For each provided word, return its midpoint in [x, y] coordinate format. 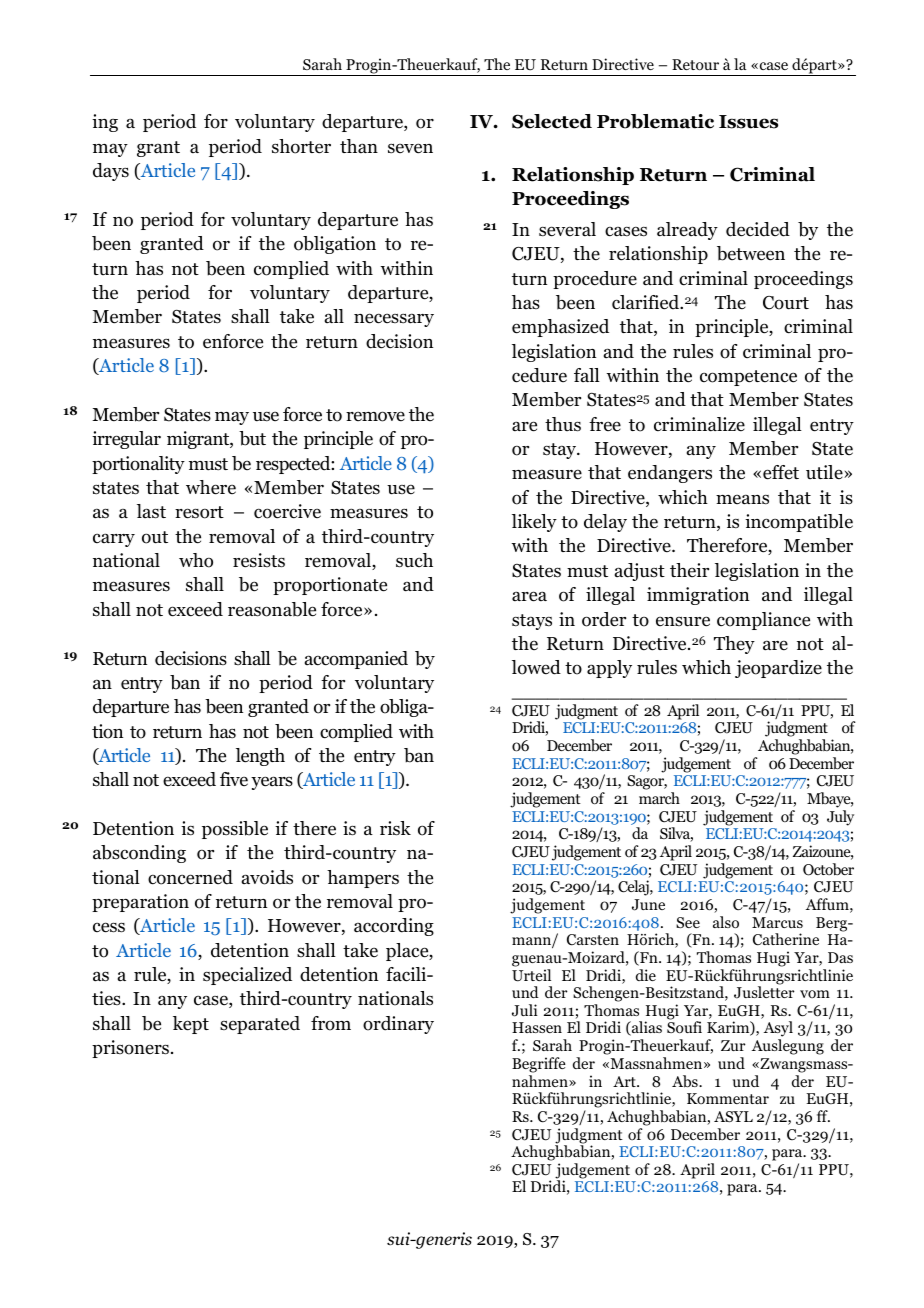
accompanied [356, 660]
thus [563, 424]
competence [748, 378]
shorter [301, 146]
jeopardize [778, 669]
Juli [525, 1010]
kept [191, 1025]
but [252, 438]
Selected [552, 121]
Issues [748, 122]
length [260, 757]
